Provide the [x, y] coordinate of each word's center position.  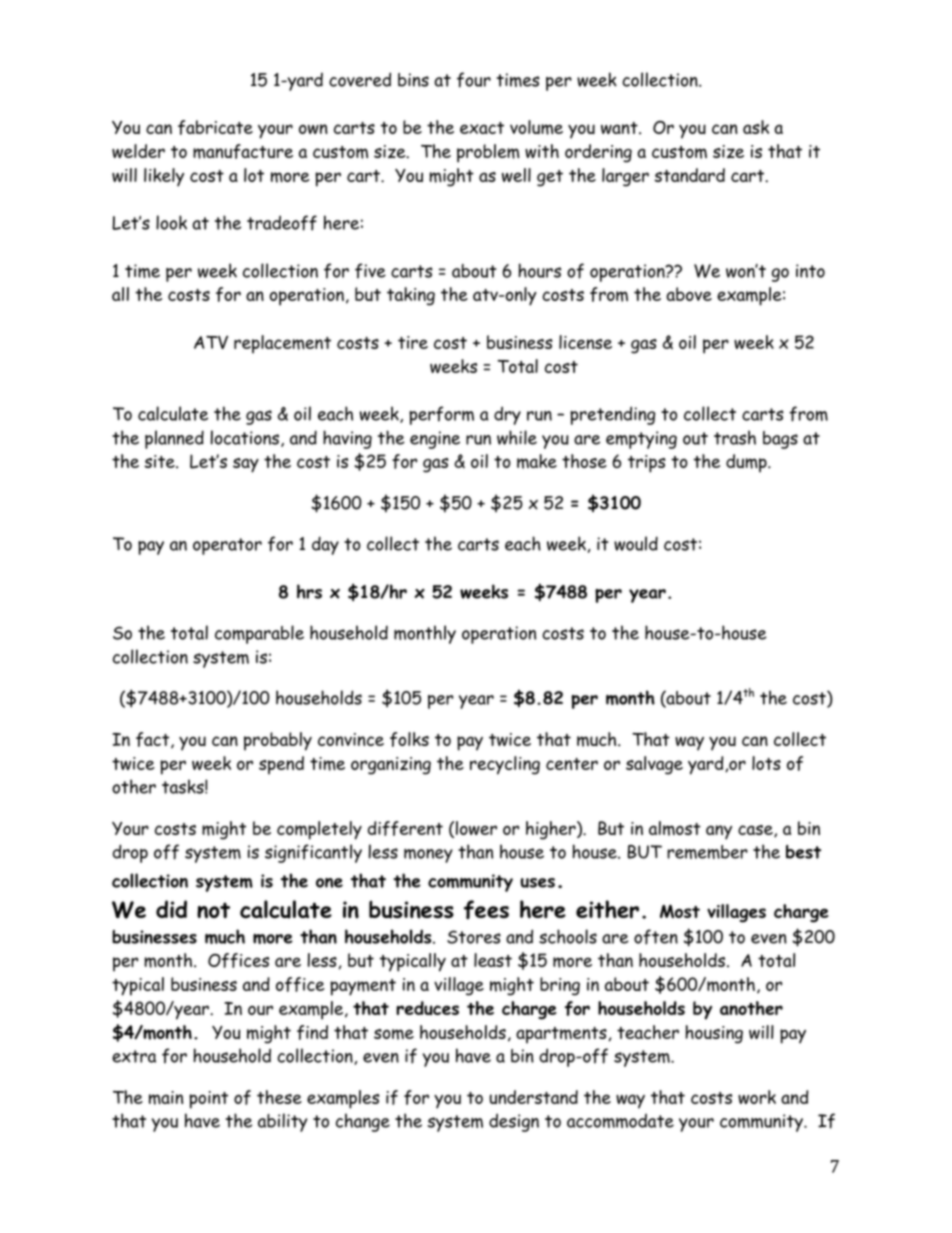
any [719, 832]
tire [413, 342]
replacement [282, 344]
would [636, 543]
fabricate [215, 127]
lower [476, 828]
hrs [309, 591]
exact [482, 128]
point [208, 1100]
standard [689, 175]
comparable [259, 634]
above [689, 294]
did [171, 909]
